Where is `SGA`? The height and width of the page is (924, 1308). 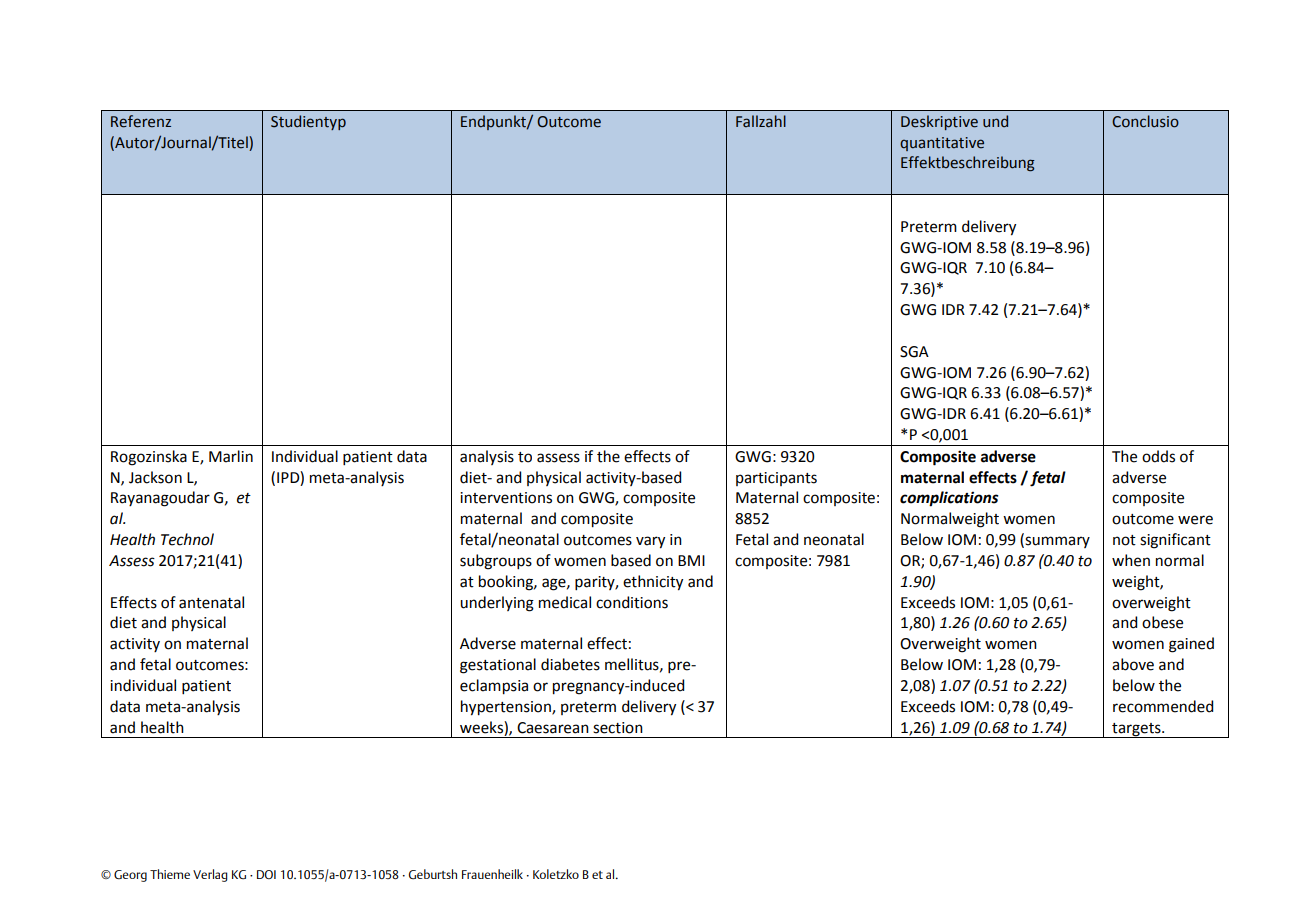 SGA is located at coordinates (914, 352).
